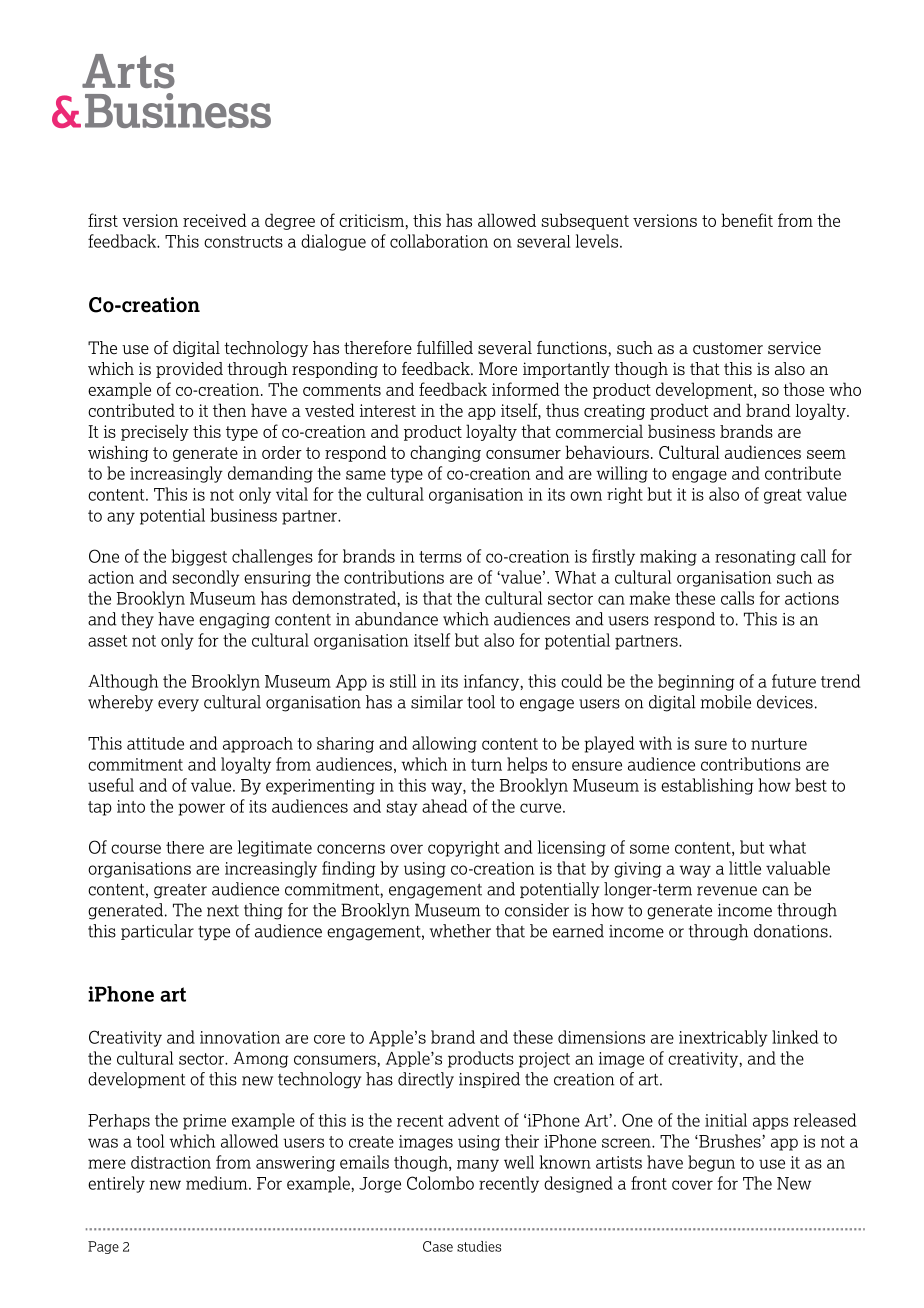 The width and height of the image is (924, 1308). I want to click on revenue, so click(727, 891).
